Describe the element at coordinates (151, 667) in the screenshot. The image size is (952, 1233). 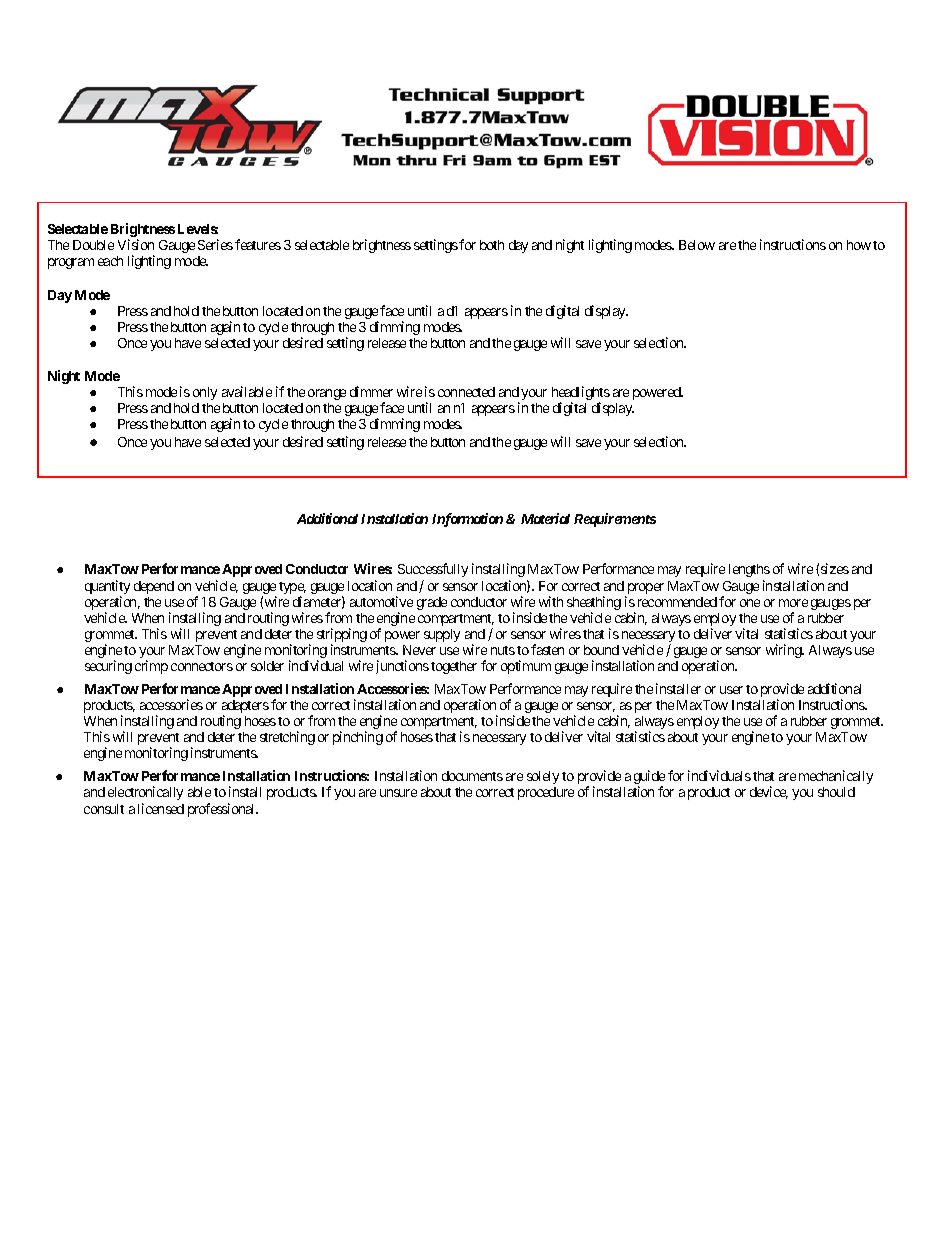
I see `crimp` at that location.
